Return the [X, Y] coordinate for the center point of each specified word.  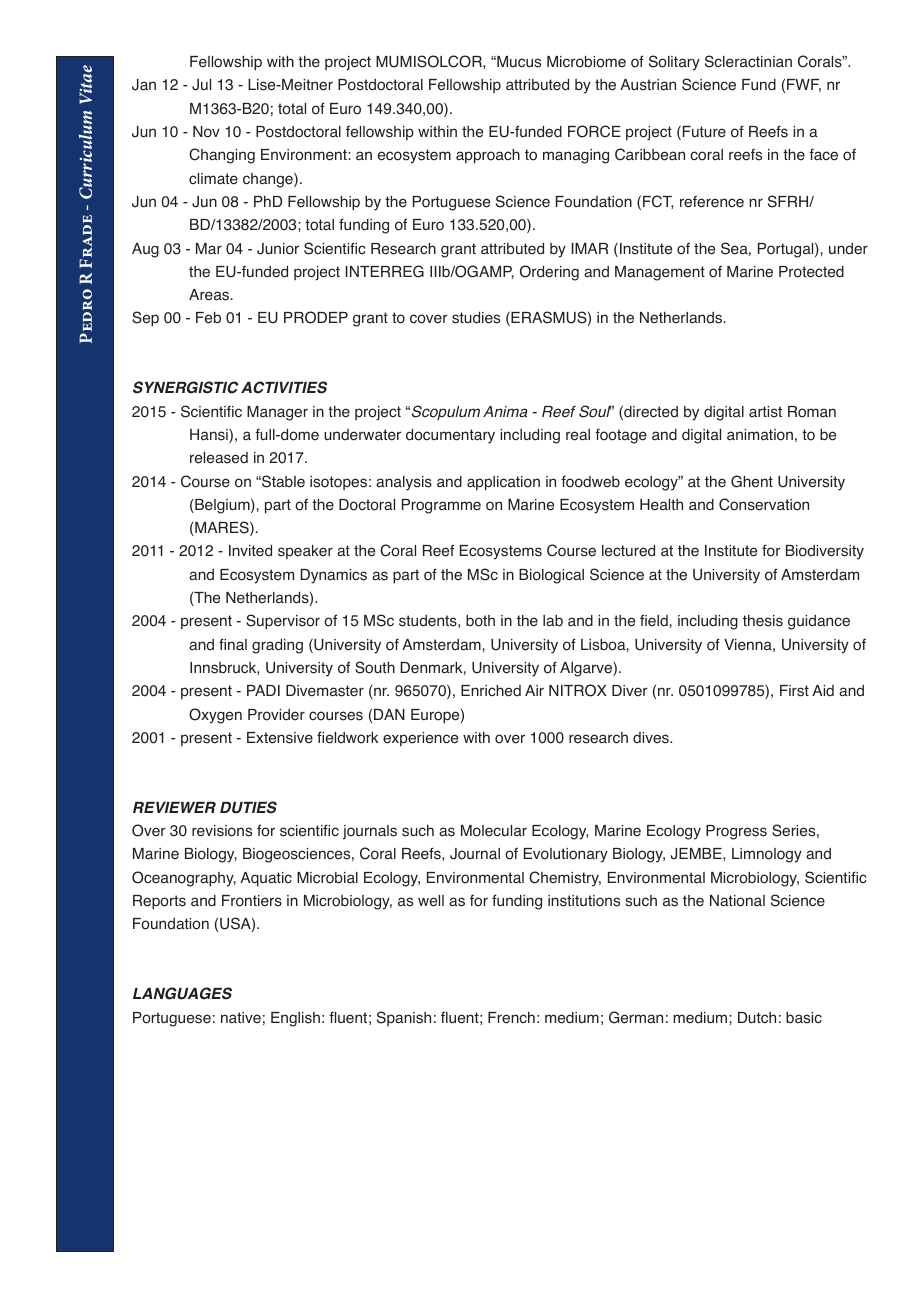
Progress [736, 832]
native [241, 1018]
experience [420, 739]
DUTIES [248, 807]
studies [476, 318]
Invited [250, 551]
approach [488, 156]
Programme [441, 506]
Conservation [764, 504]
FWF [804, 85]
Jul [201, 85]
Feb [208, 318]
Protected [811, 272]
